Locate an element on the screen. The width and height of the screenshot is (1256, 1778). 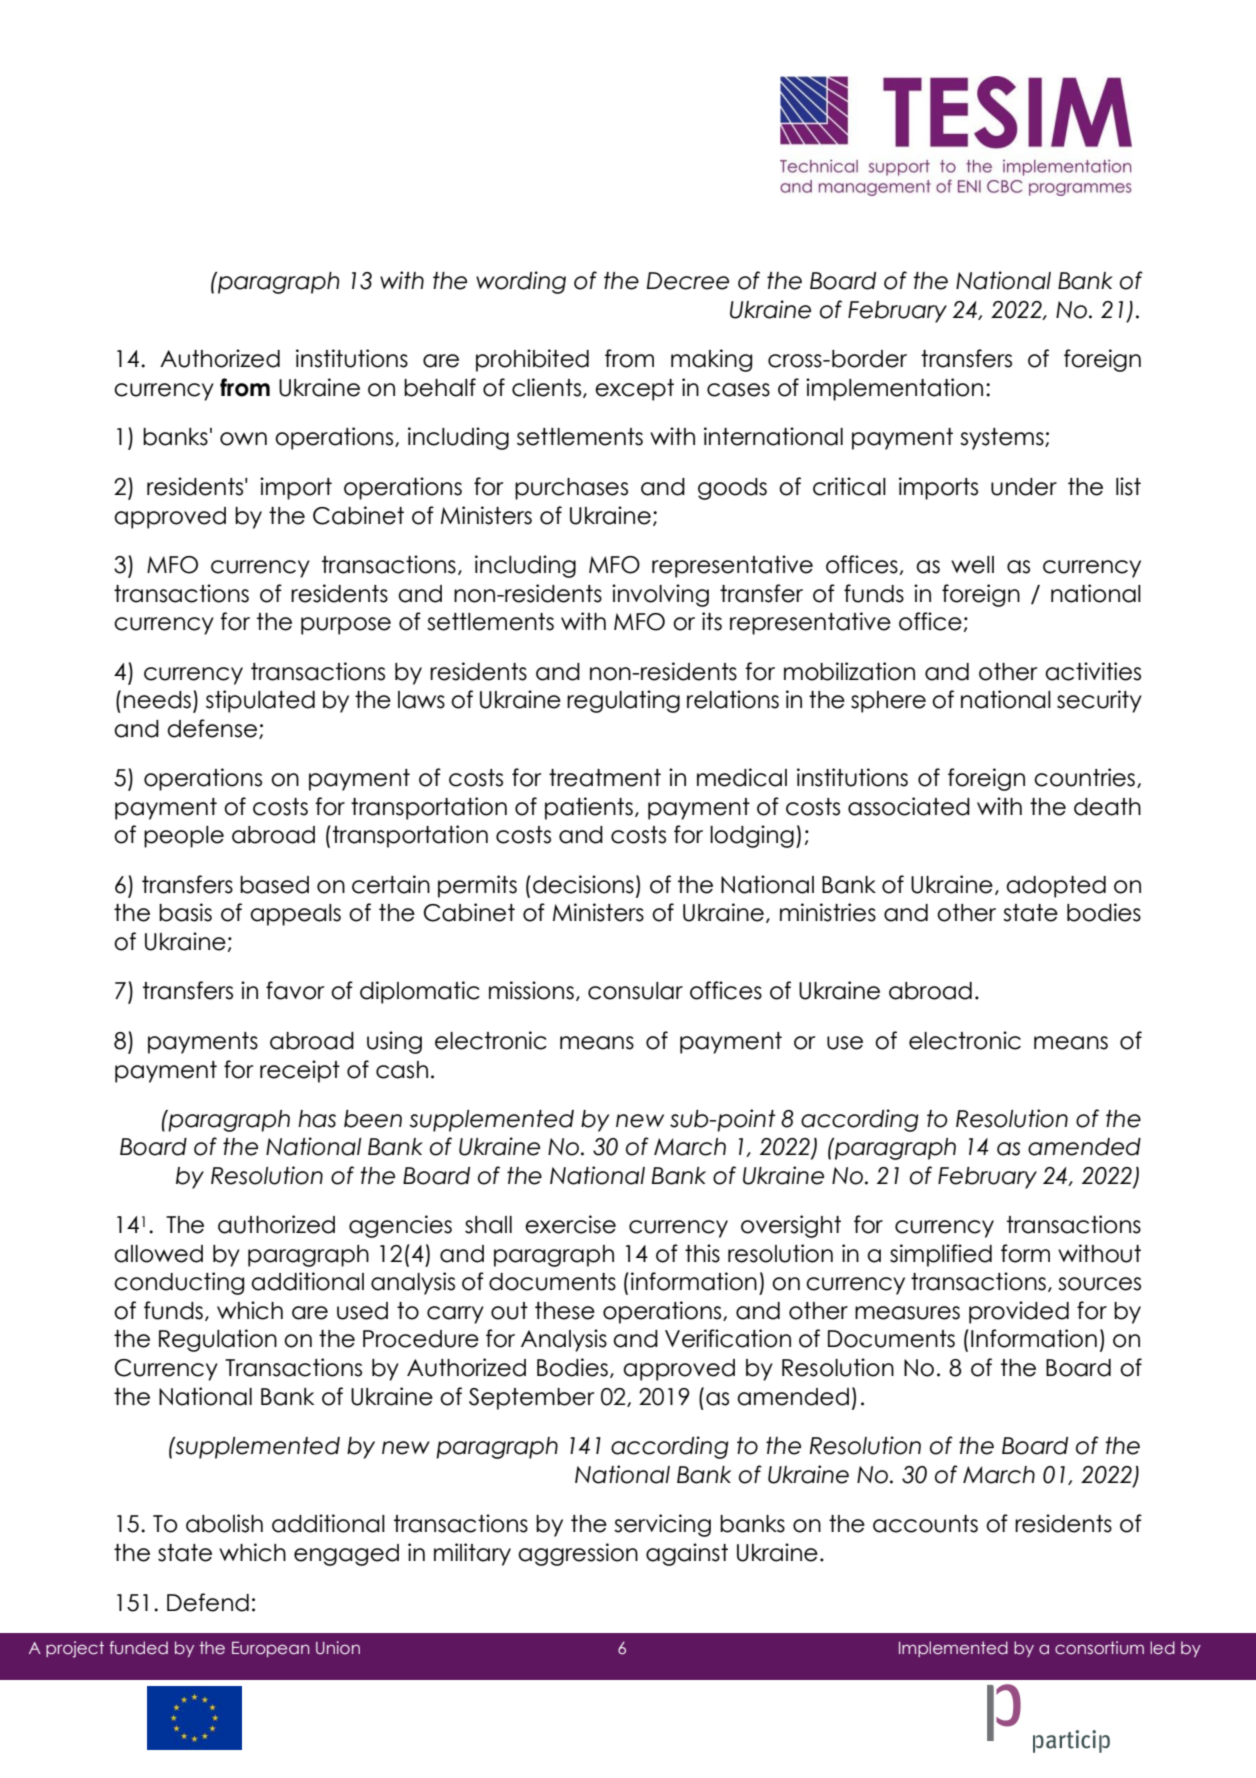
receipt is located at coordinates (300, 1071).
